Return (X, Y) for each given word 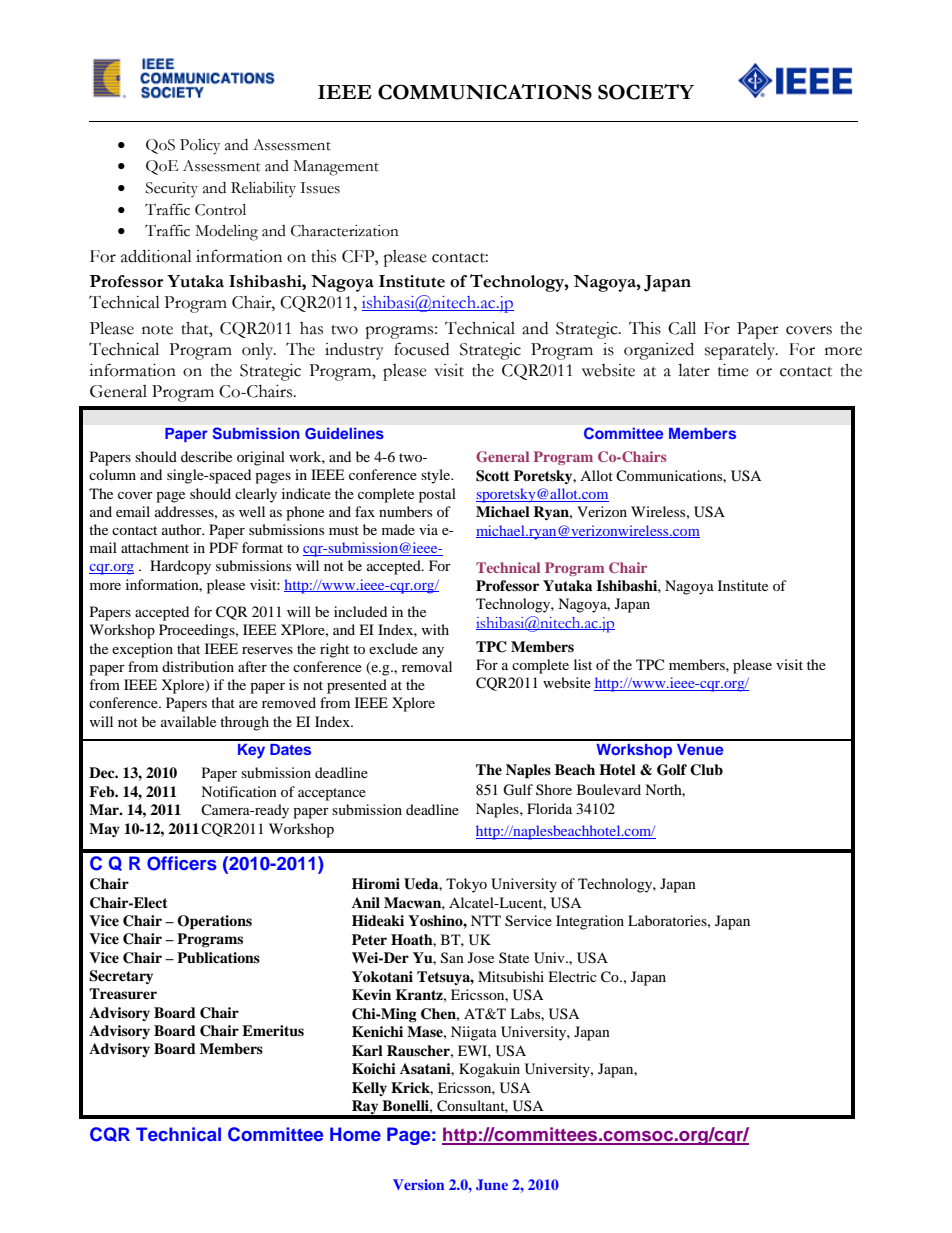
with (435, 629)
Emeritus (273, 1031)
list (583, 664)
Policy (200, 147)
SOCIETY (646, 92)
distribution (198, 666)
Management (336, 168)
